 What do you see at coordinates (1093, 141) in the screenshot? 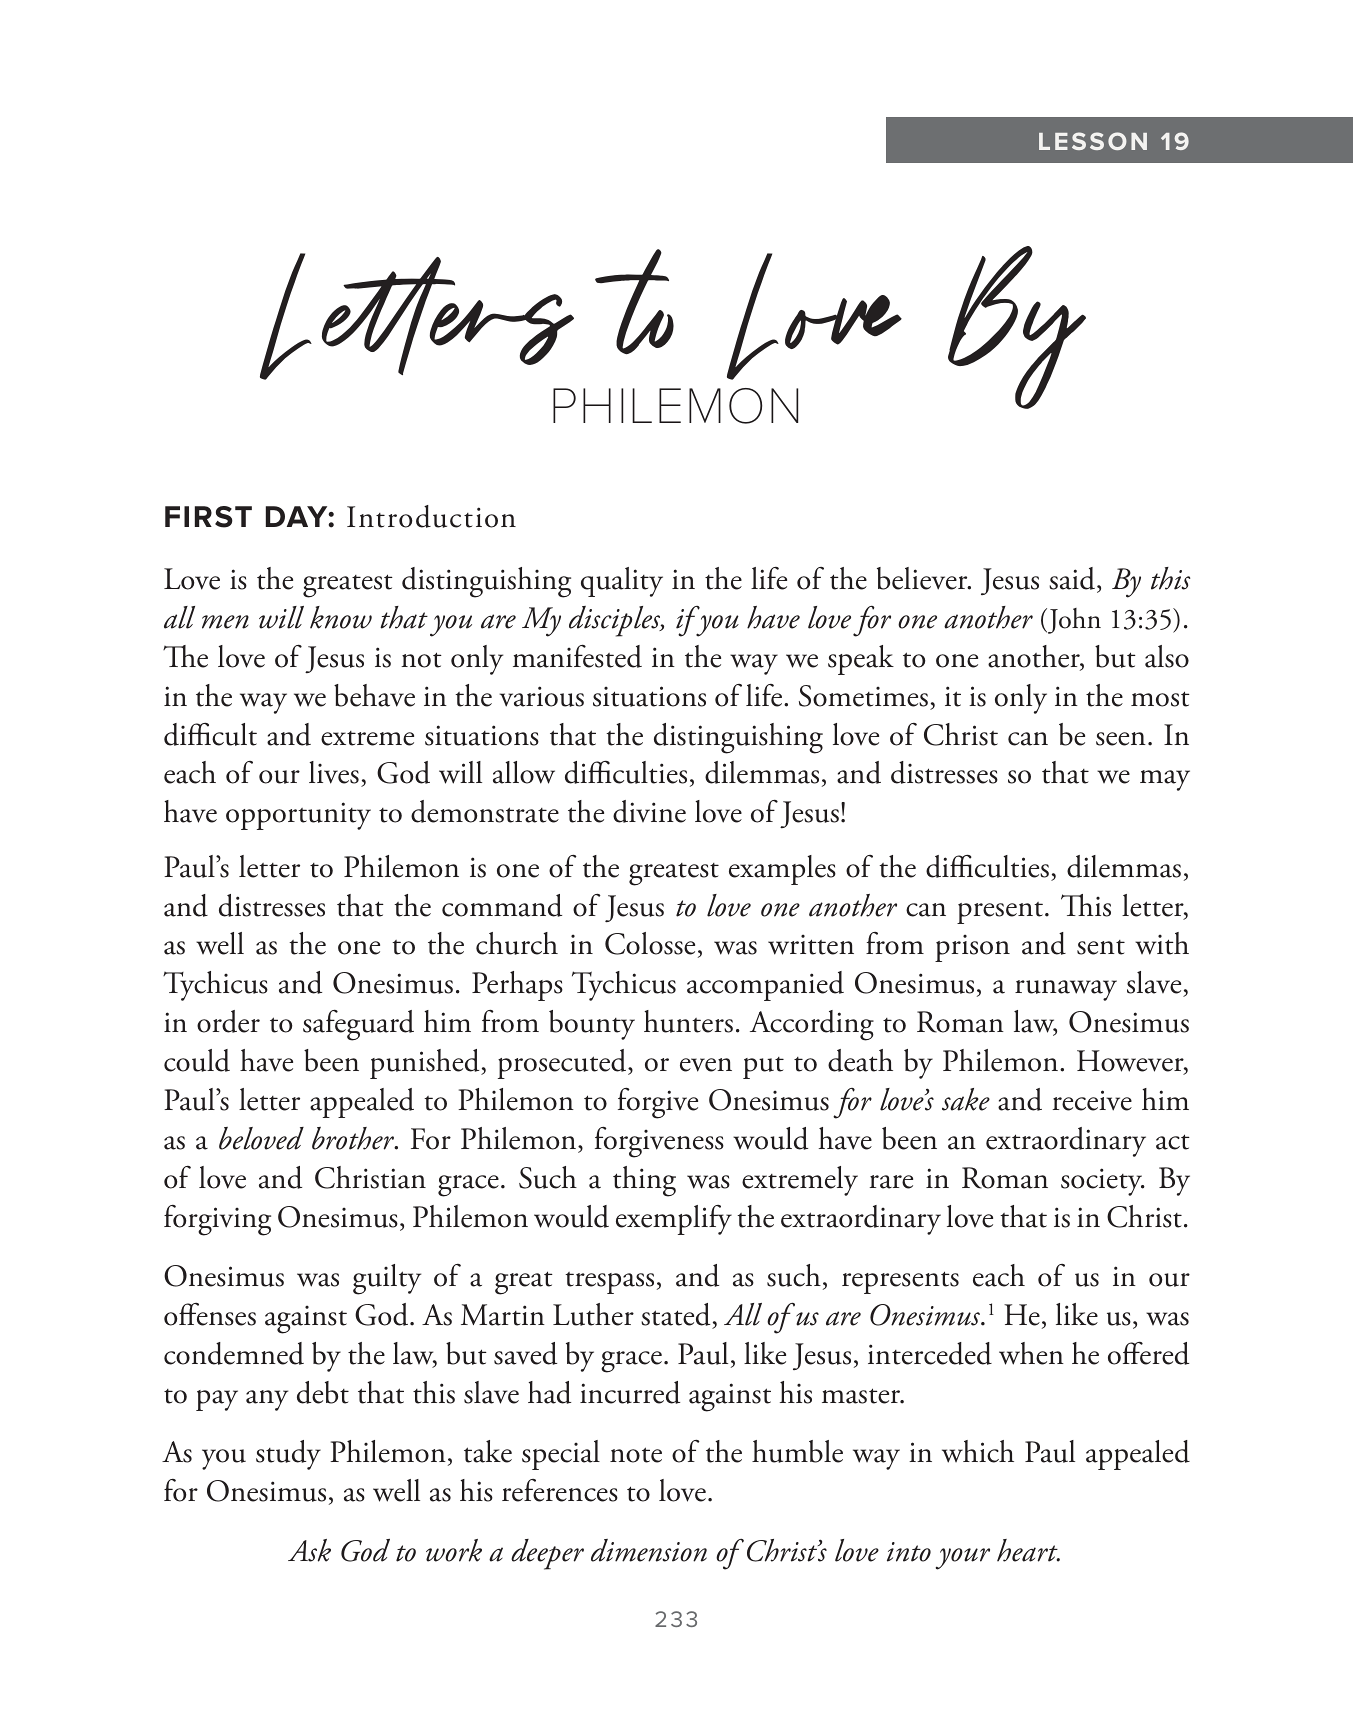
I see `LESSON` at bounding box center [1093, 141].
